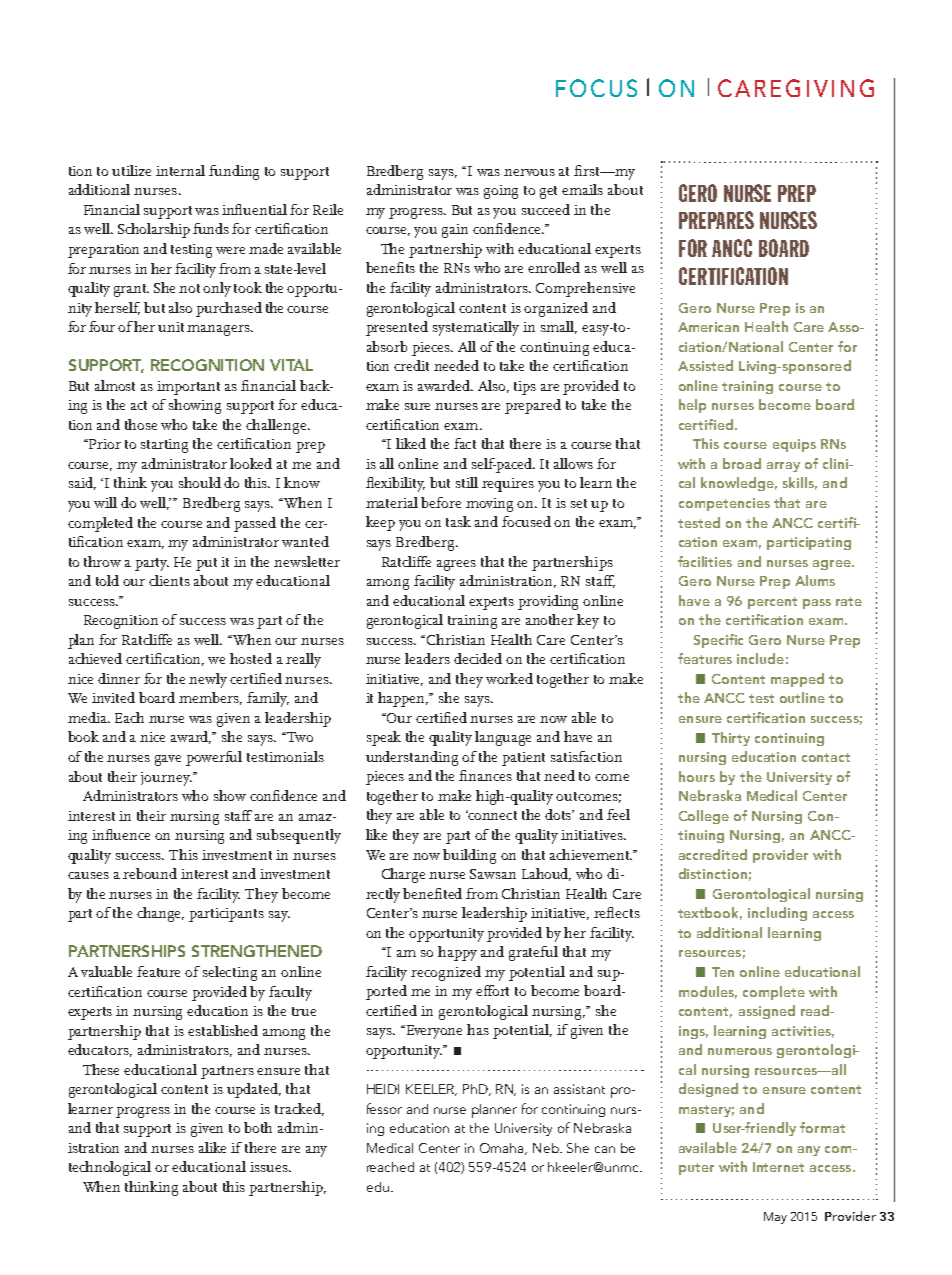  I want to click on emails, so click(582, 189).
